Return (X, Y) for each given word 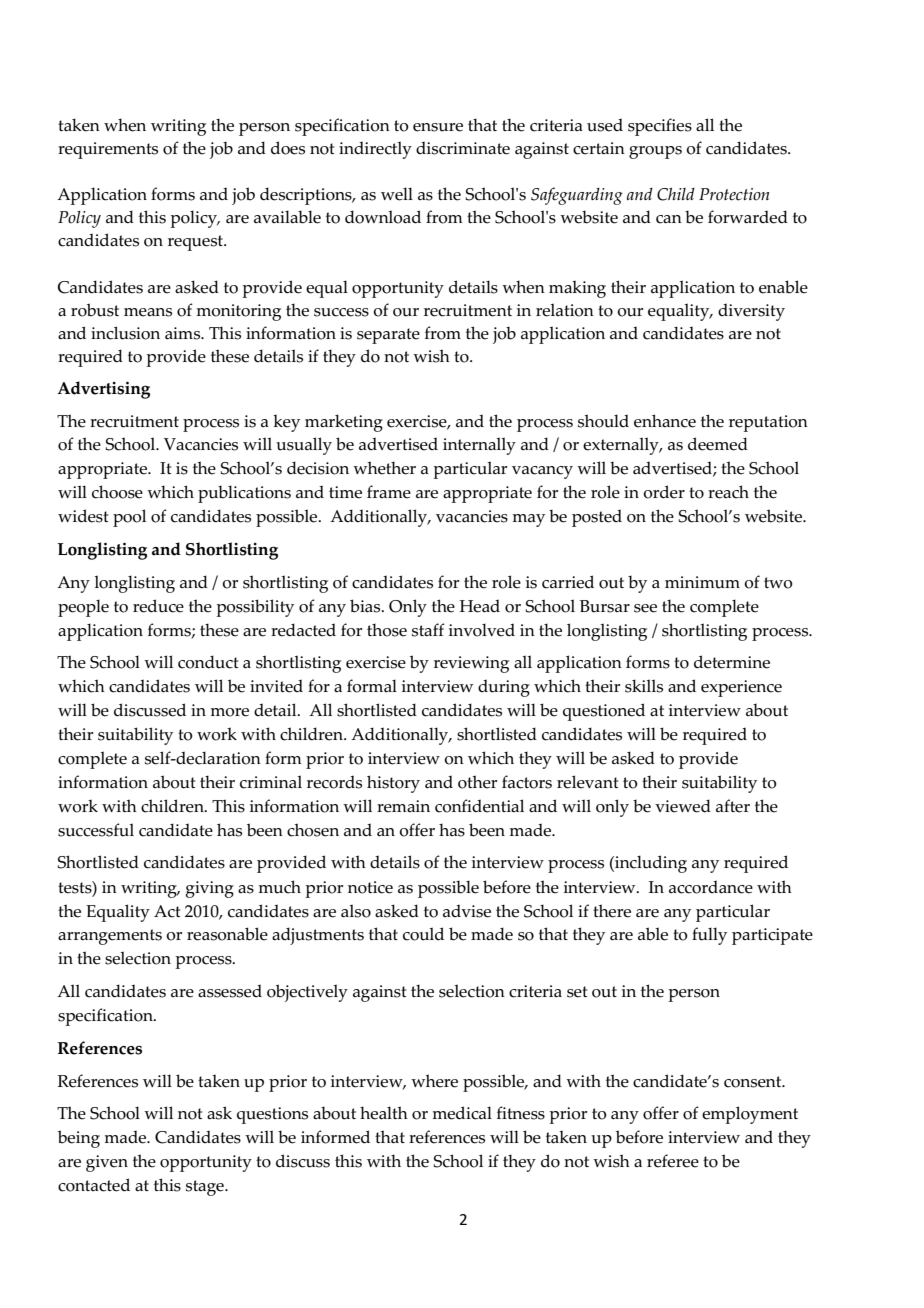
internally (479, 446)
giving (210, 889)
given (107, 1163)
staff (428, 630)
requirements (108, 150)
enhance (665, 421)
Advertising (103, 390)
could (423, 934)
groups (655, 152)
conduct (208, 662)
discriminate (463, 148)
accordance (711, 887)
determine (732, 662)
